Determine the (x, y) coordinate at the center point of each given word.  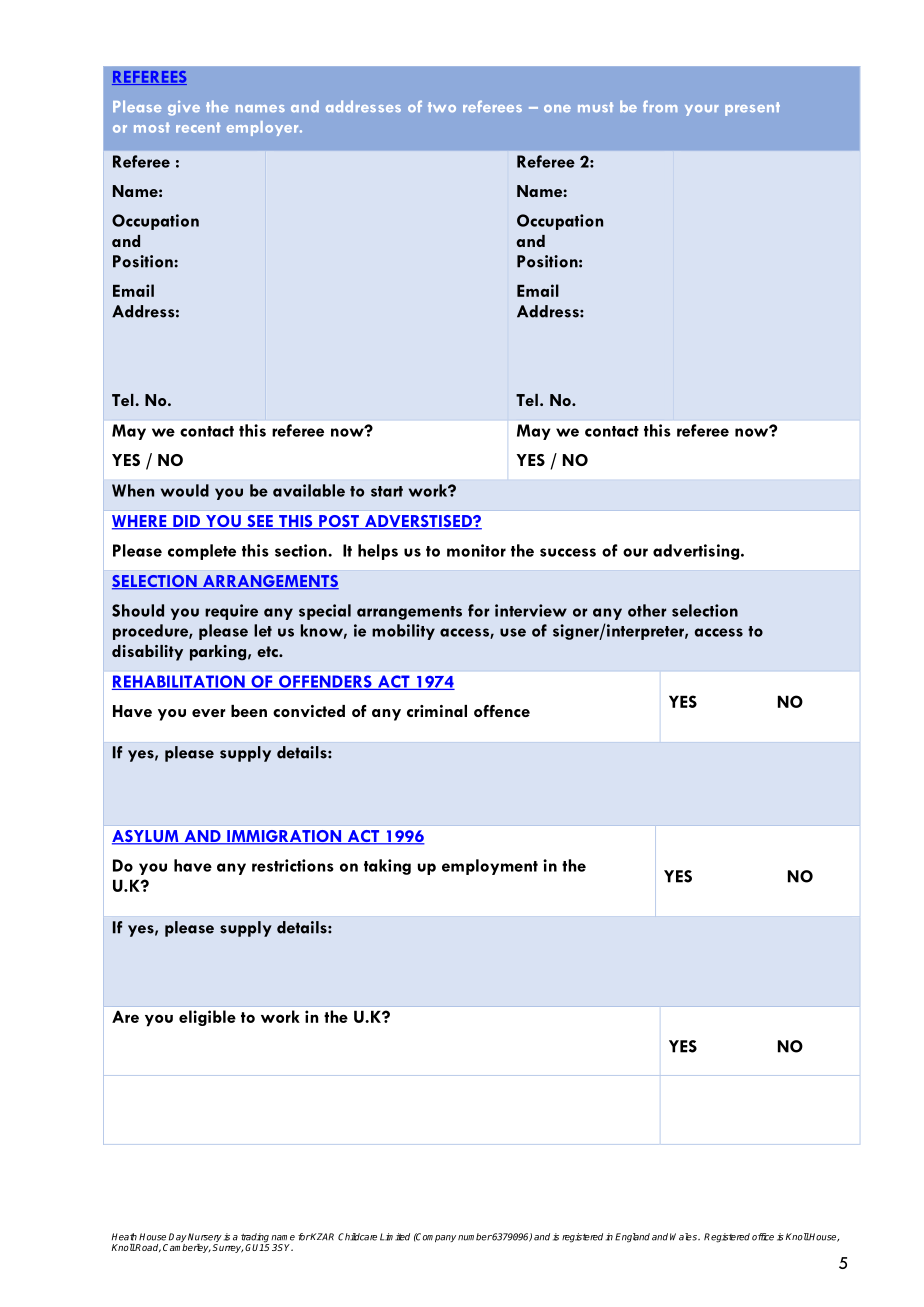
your (702, 110)
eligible (207, 1018)
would (185, 490)
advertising (697, 552)
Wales (684, 1237)
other (647, 610)
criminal (437, 711)
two (442, 107)
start (387, 491)
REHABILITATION (179, 682)
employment (490, 867)
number (475, 1237)
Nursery (205, 1239)
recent (198, 127)
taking (387, 867)
